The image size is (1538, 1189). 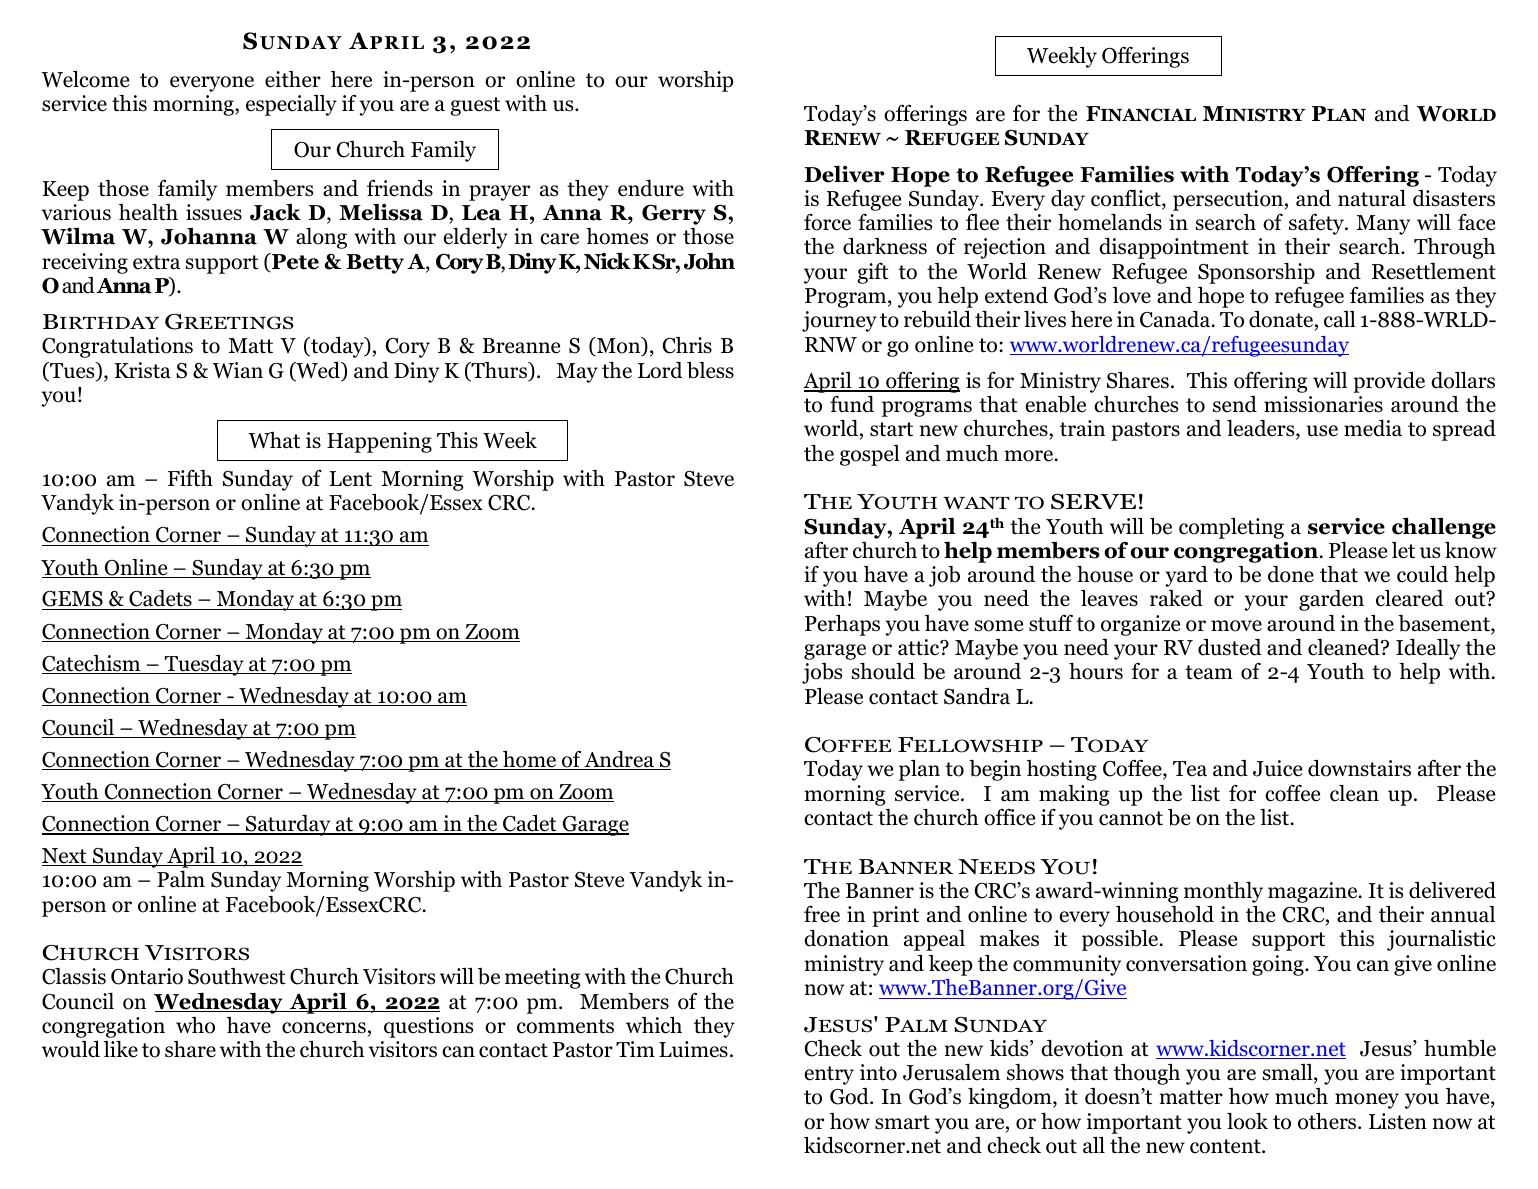 What do you see at coordinates (842, 625) in the screenshot?
I see `Perhaps` at bounding box center [842, 625].
